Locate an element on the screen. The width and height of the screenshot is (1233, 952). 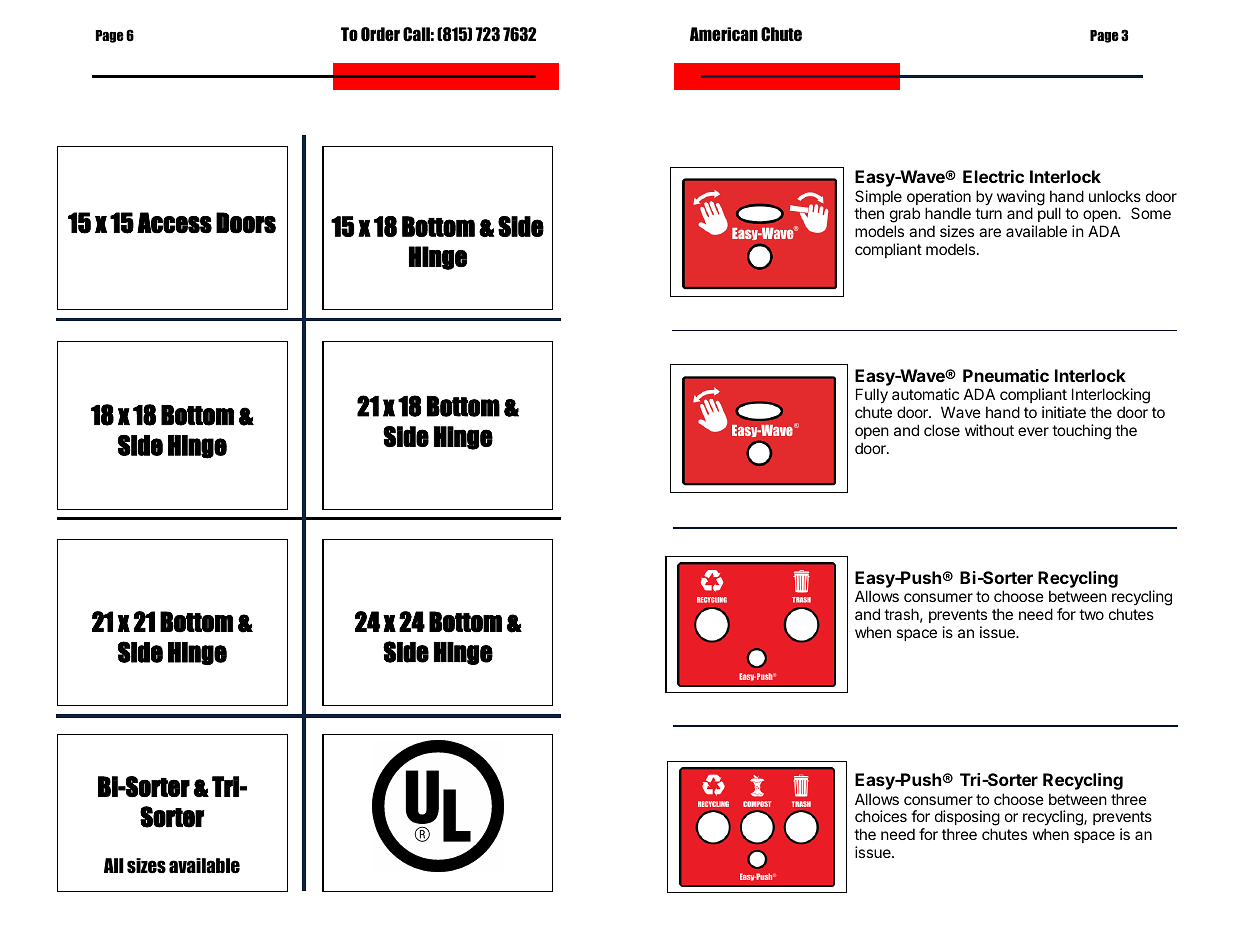
American is located at coordinates (724, 34).
